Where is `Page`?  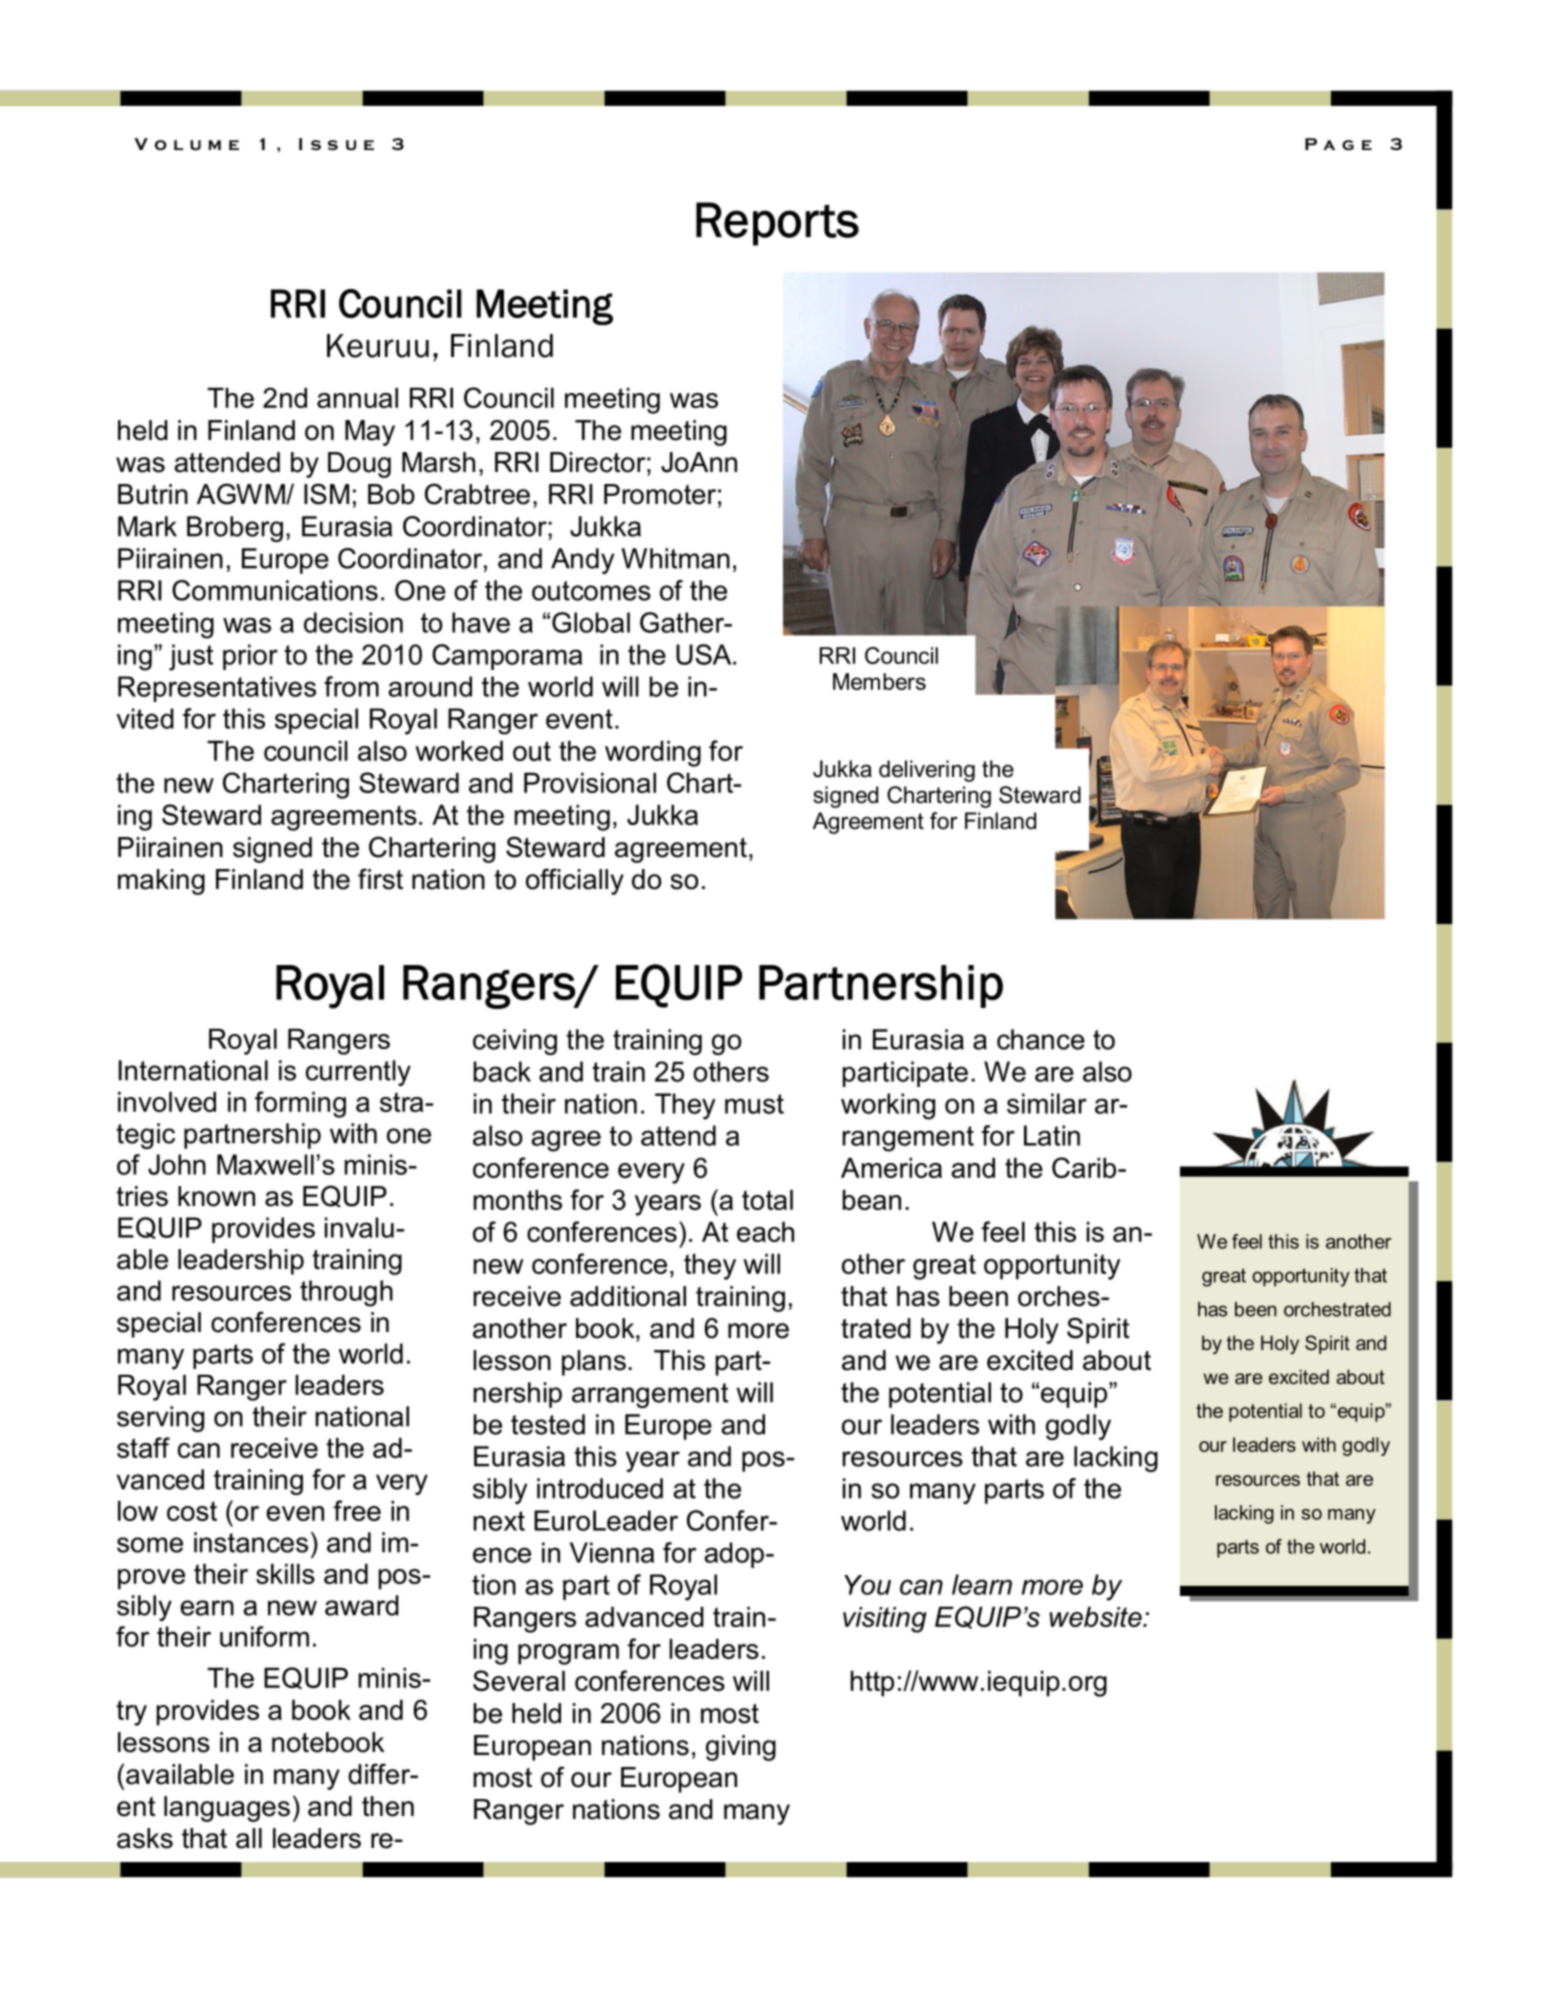
Page is located at coordinates (1338, 144).
